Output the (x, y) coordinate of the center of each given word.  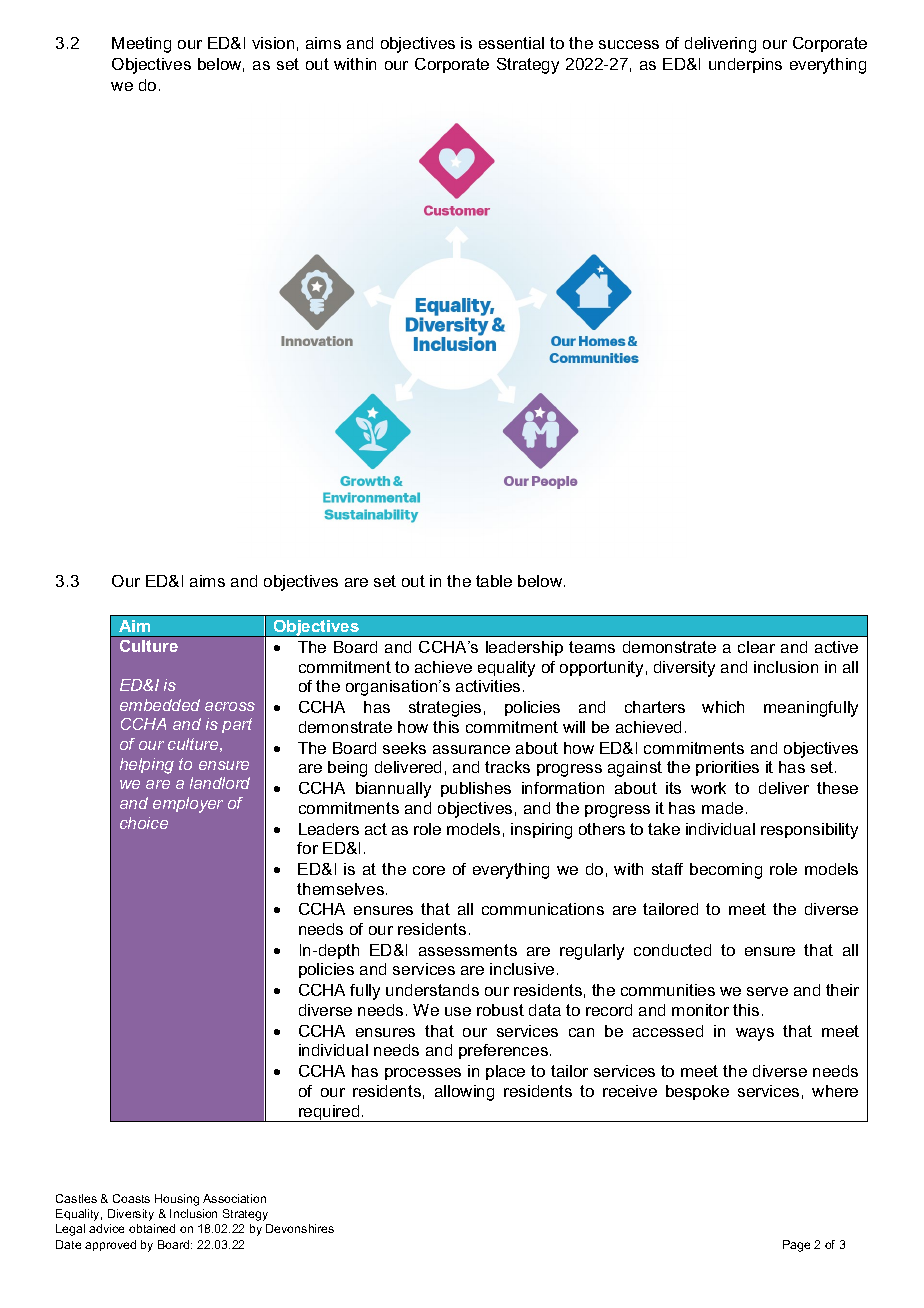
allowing (464, 1093)
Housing (177, 1200)
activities (488, 686)
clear (756, 647)
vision (273, 43)
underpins (745, 65)
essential (511, 43)
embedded (160, 705)
